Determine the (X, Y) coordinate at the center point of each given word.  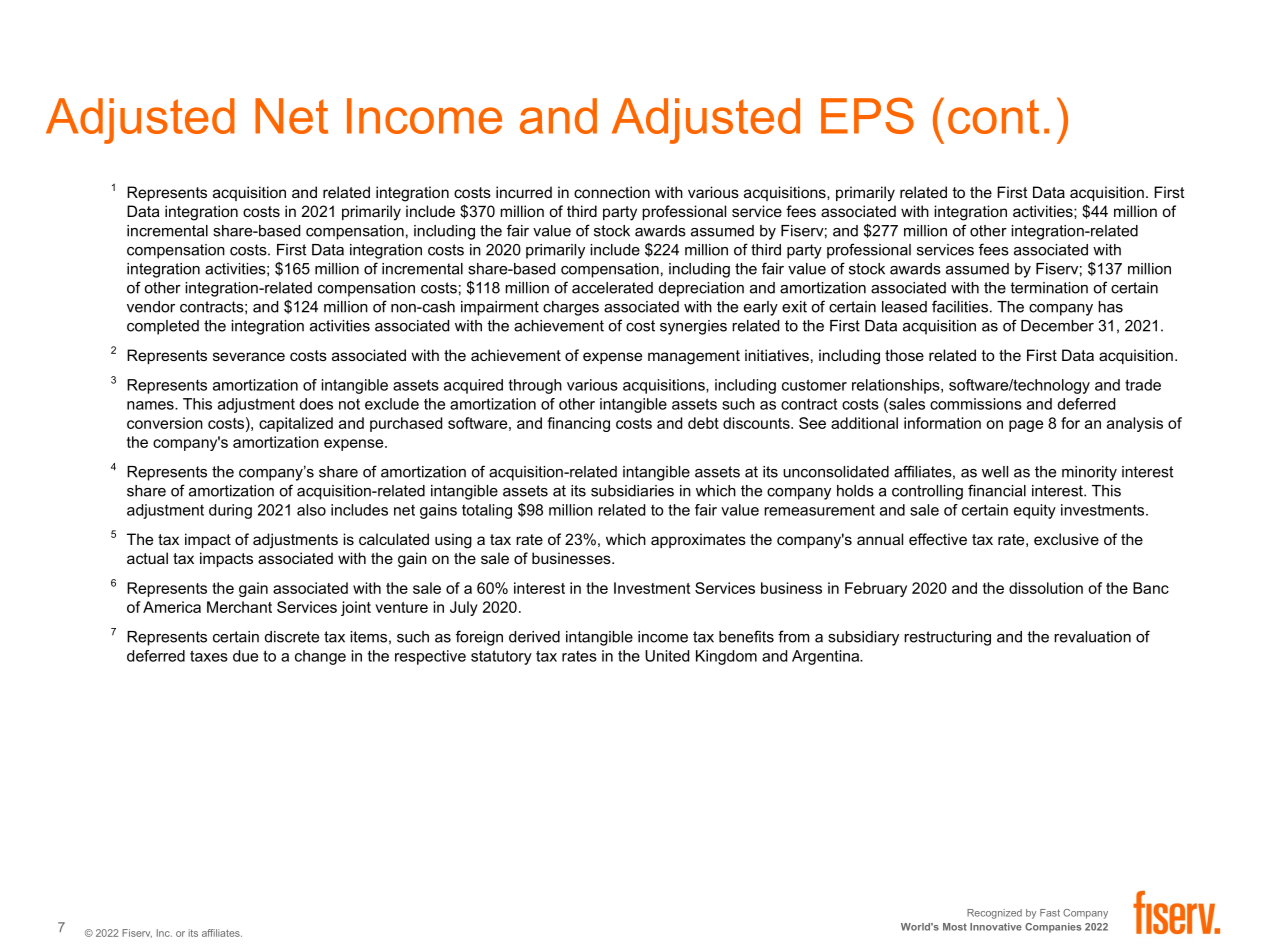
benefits (746, 636)
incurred (524, 192)
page (1026, 426)
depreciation (701, 289)
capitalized (296, 424)
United (667, 656)
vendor (151, 307)
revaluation (1092, 637)
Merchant (239, 607)
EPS (867, 115)
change (320, 657)
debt (703, 423)
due (245, 656)
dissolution (1046, 588)
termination (1049, 288)
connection (612, 192)
